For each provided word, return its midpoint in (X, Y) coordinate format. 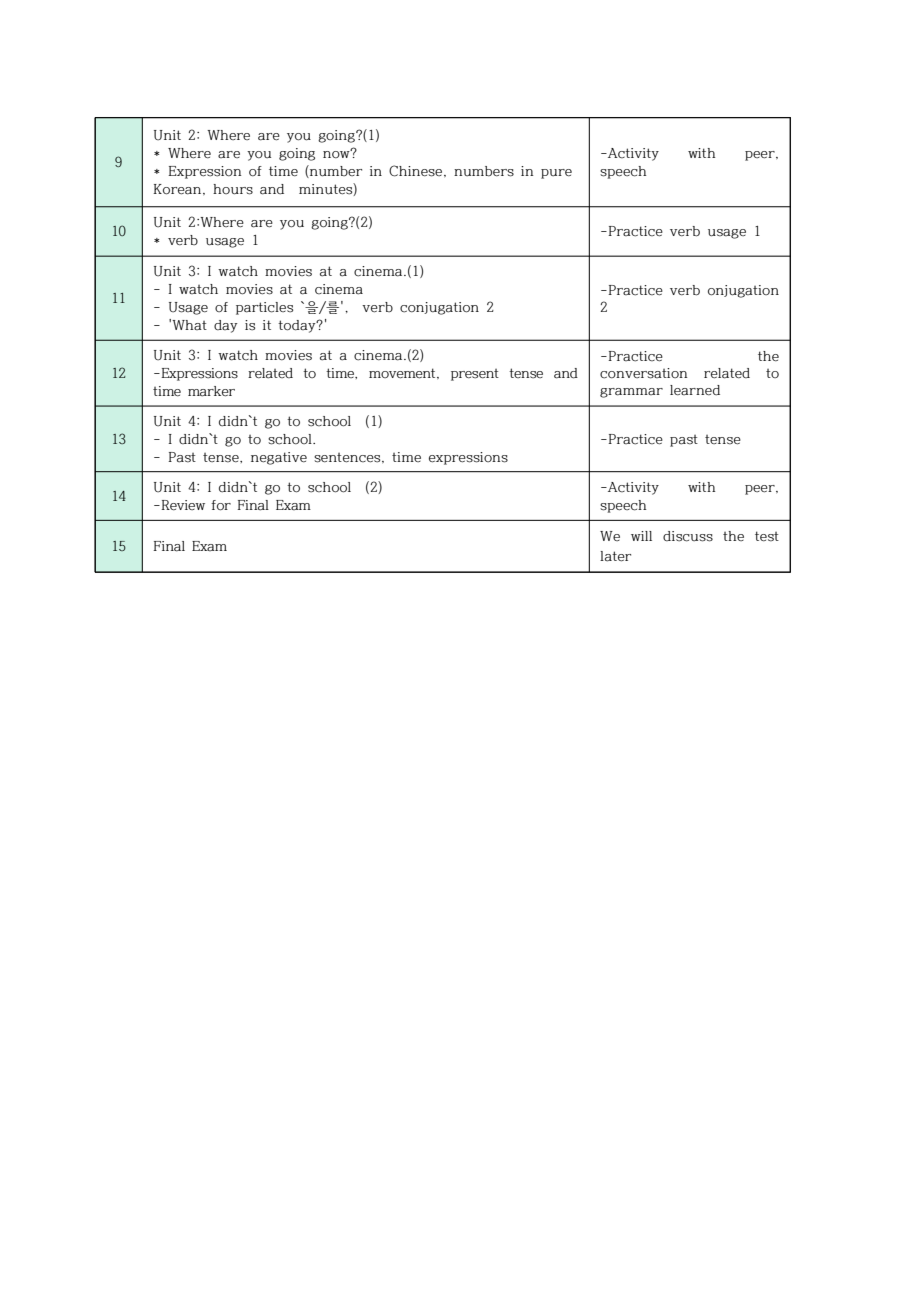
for (221, 505)
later (615, 556)
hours (233, 189)
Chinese (415, 171)
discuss (688, 536)
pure (556, 174)
